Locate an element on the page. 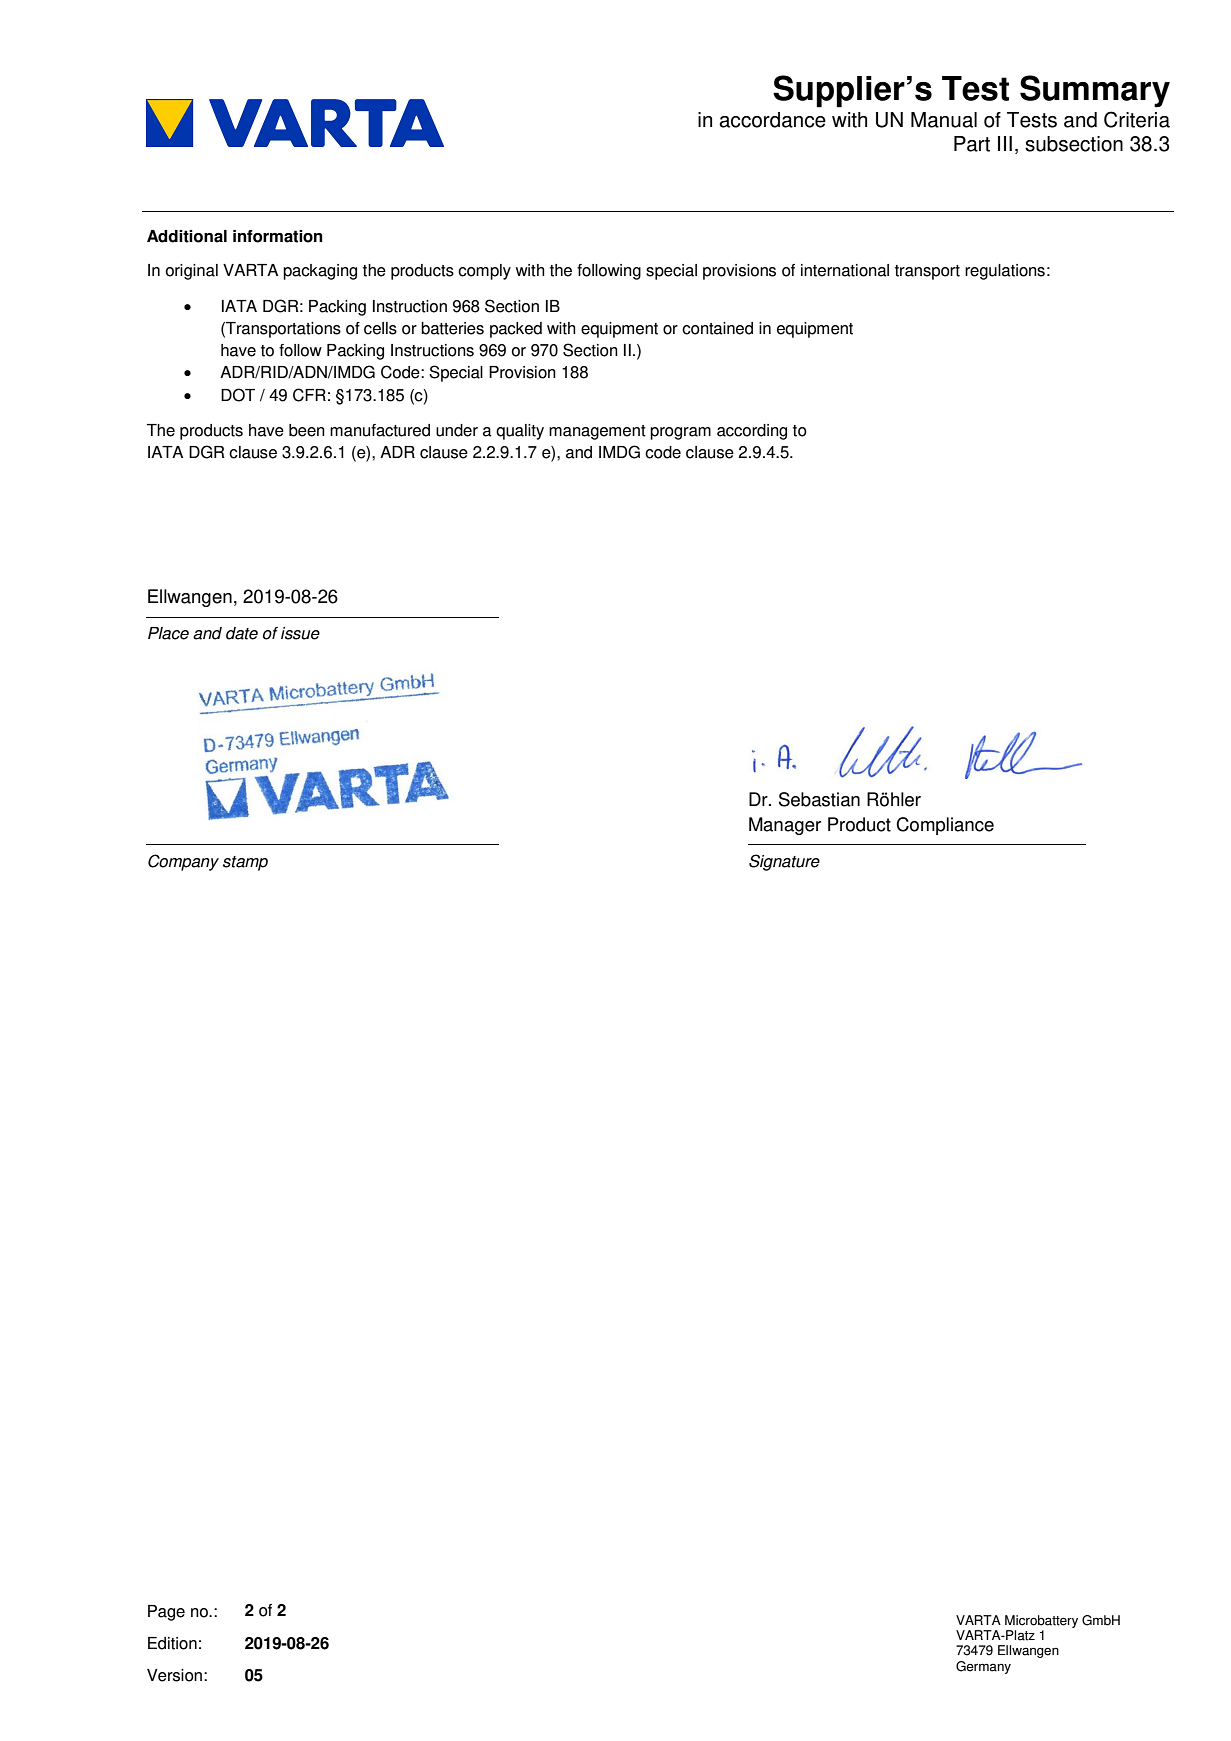 This page has height=1741, width=1231. been is located at coordinates (307, 430).
